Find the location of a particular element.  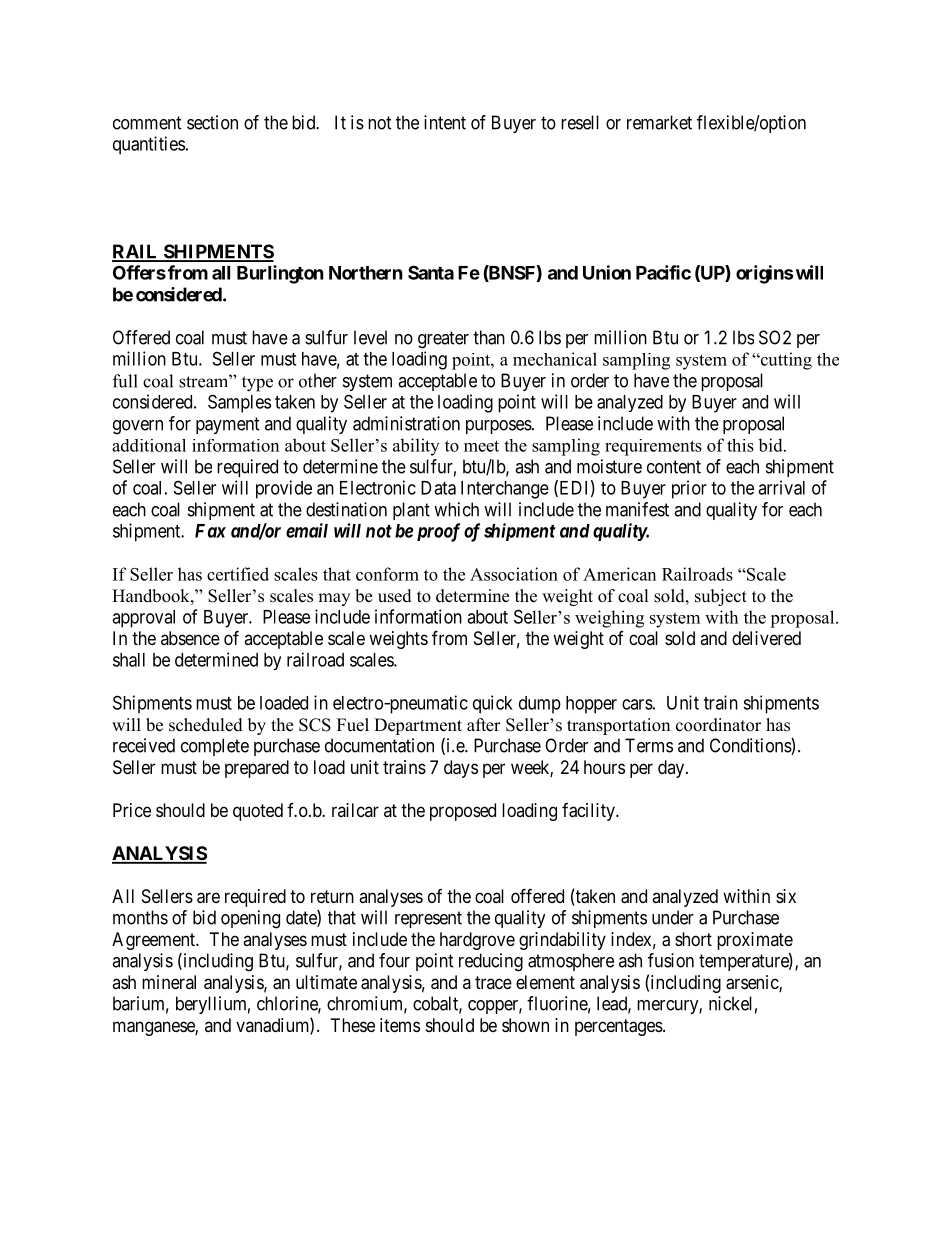

resell is located at coordinates (580, 122).
